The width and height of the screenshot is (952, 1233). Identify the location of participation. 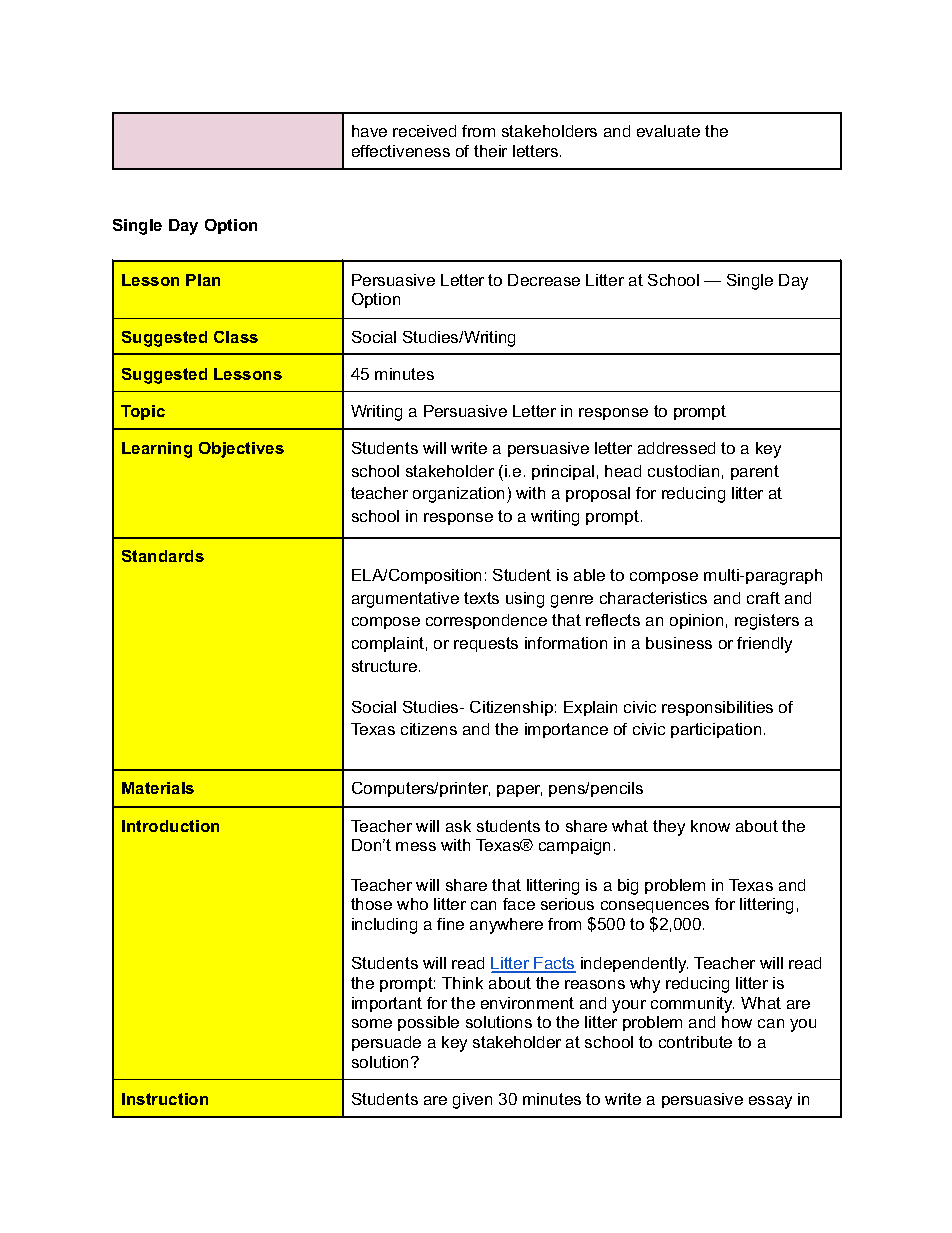
(716, 730).
